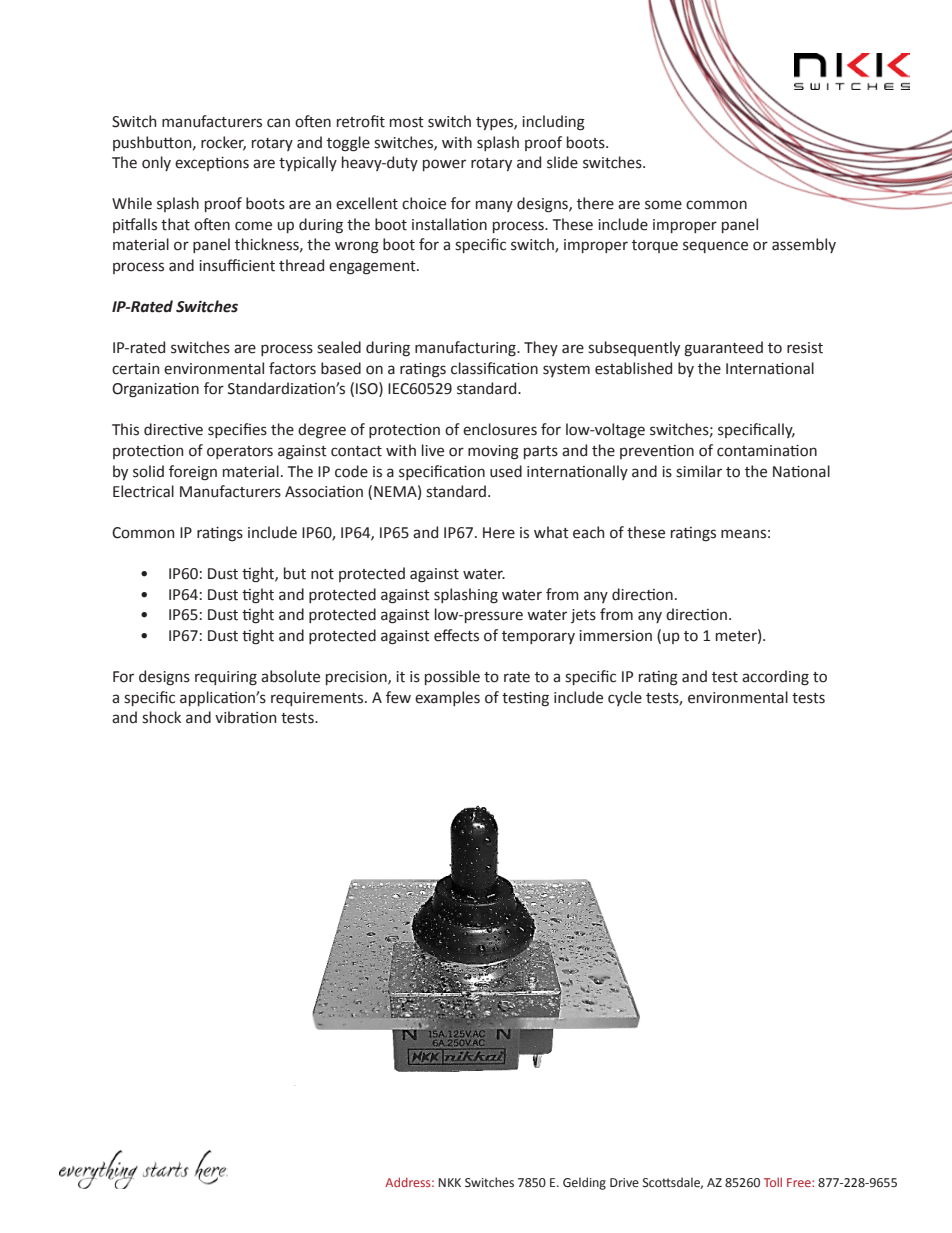  What do you see at coordinates (775, 678) in the page?
I see `according` at bounding box center [775, 678].
